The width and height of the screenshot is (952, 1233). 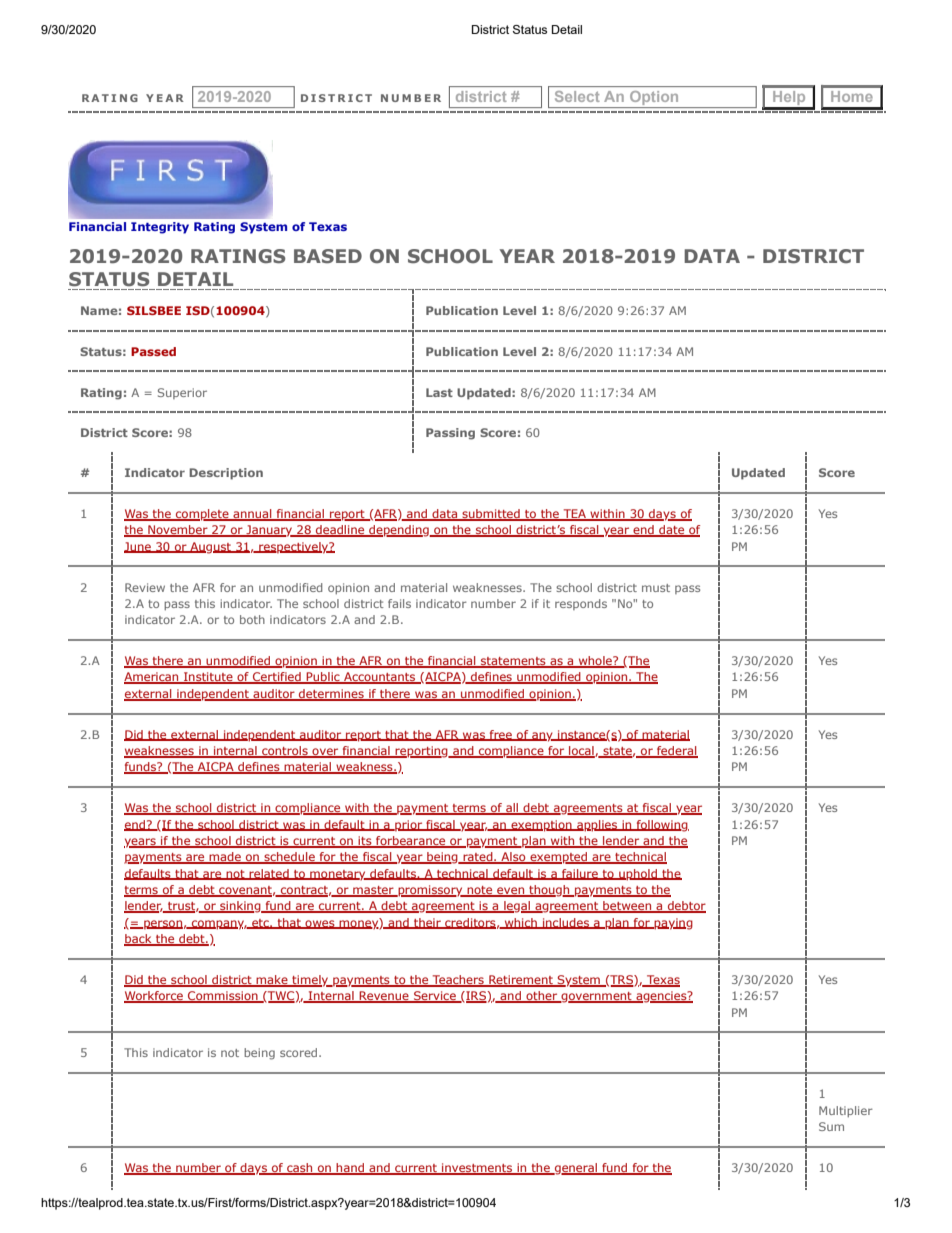 What do you see at coordinates (672, 924) in the screenshot?
I see `paying` at bounding box center [672, 924].
